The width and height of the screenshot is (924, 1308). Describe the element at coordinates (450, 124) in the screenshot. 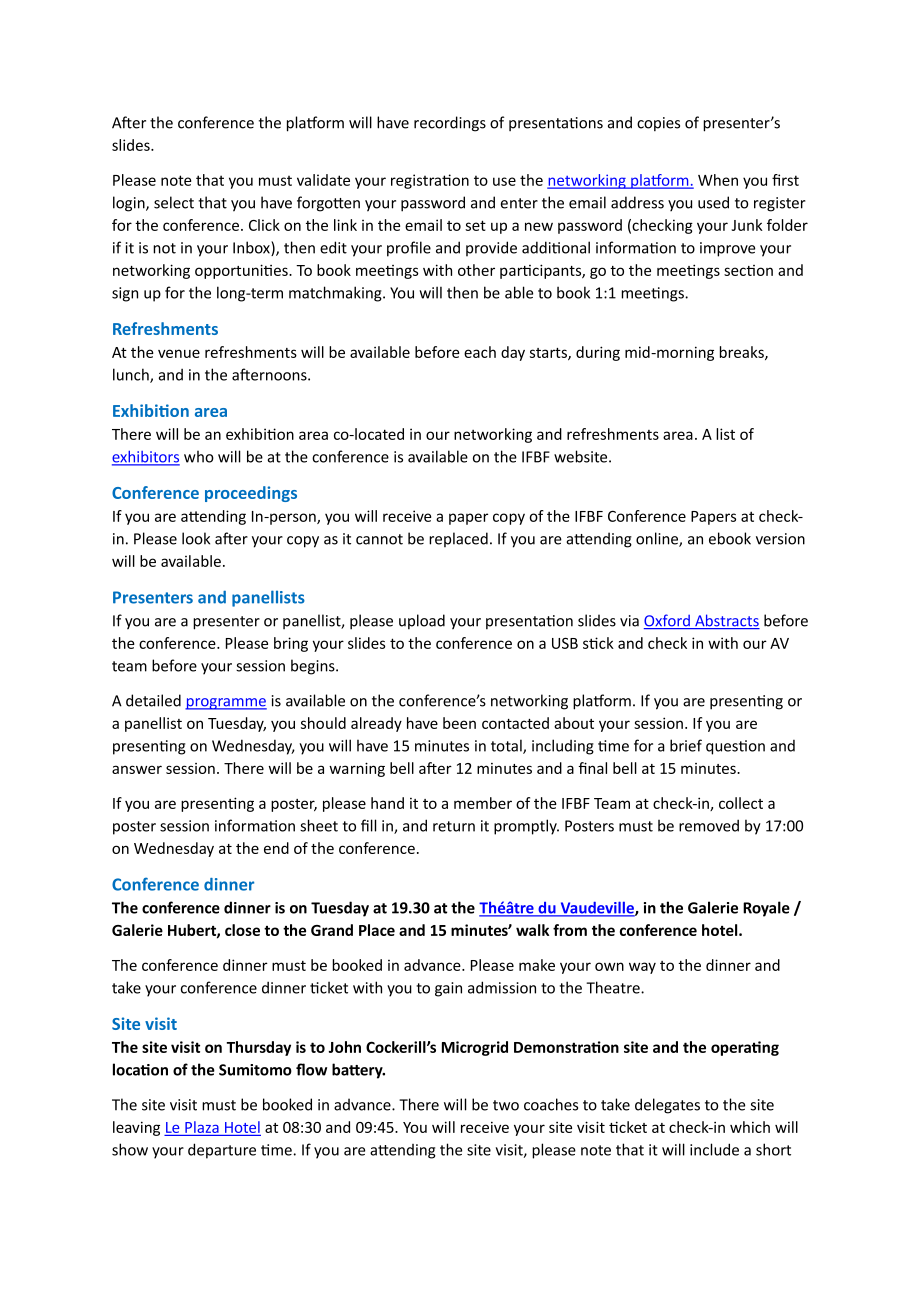

I see `recordings` at that location.
